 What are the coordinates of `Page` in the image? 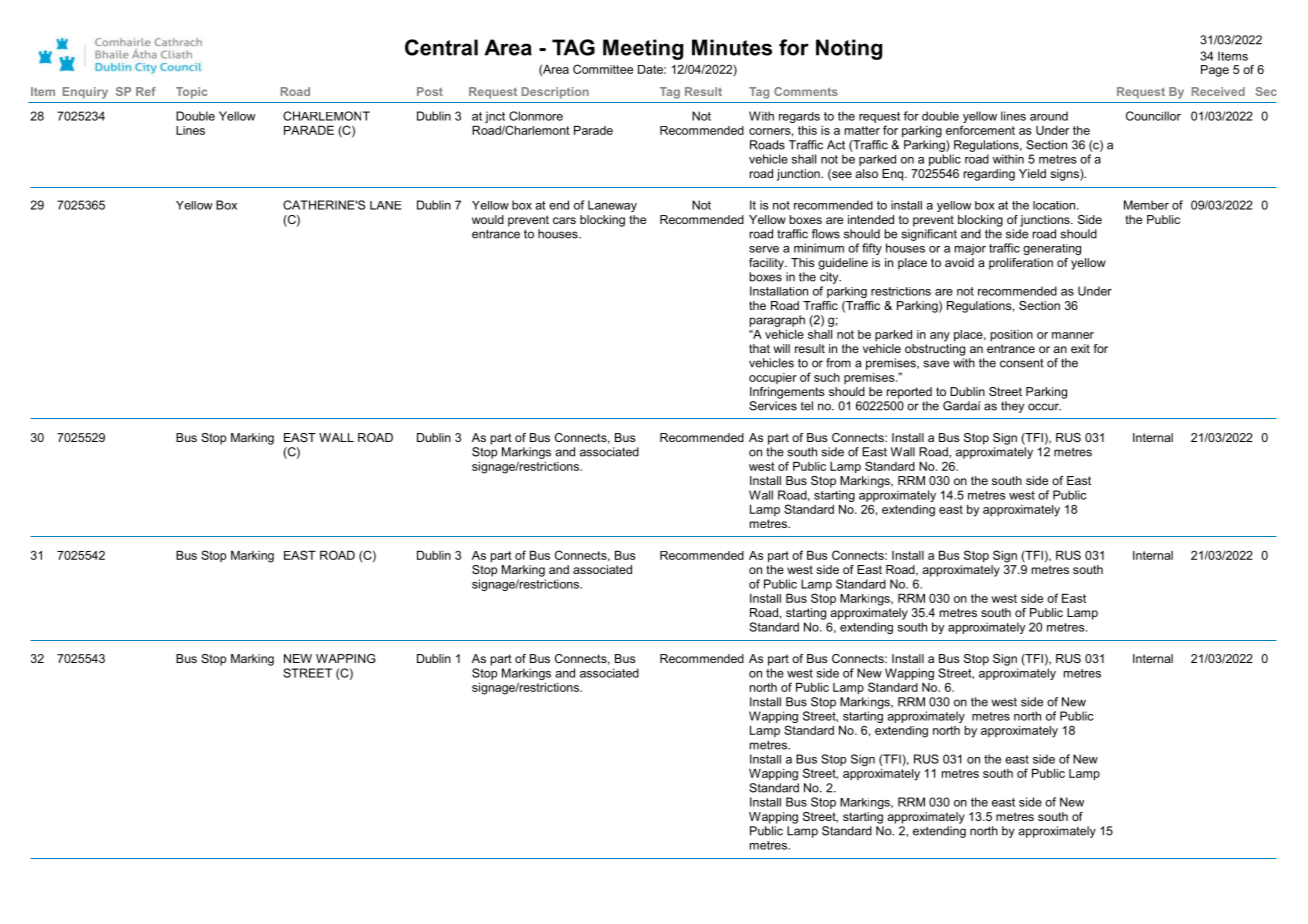 It's located at (1215, 71).
